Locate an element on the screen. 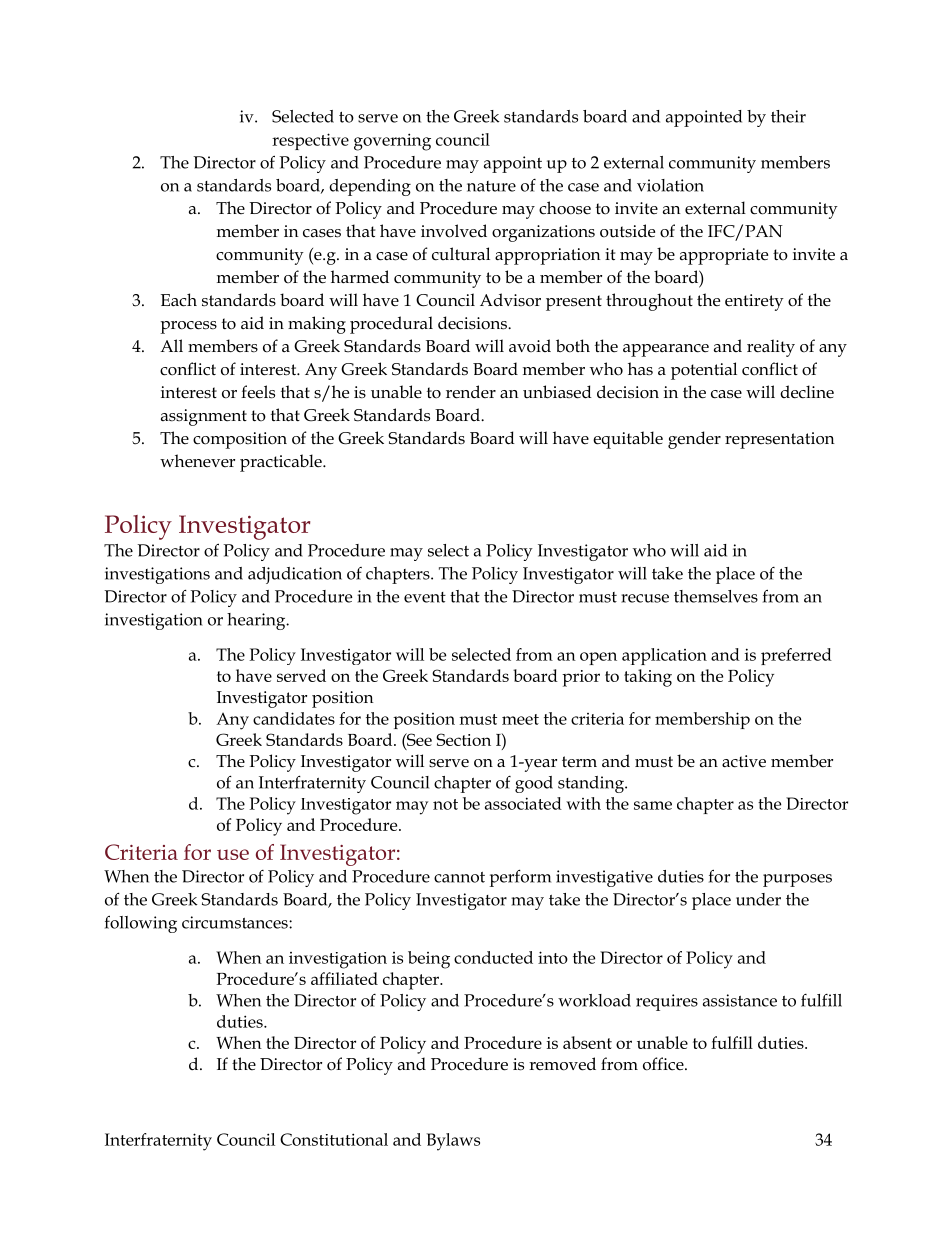  Constitutional is located at coordinates (334, 1139).
